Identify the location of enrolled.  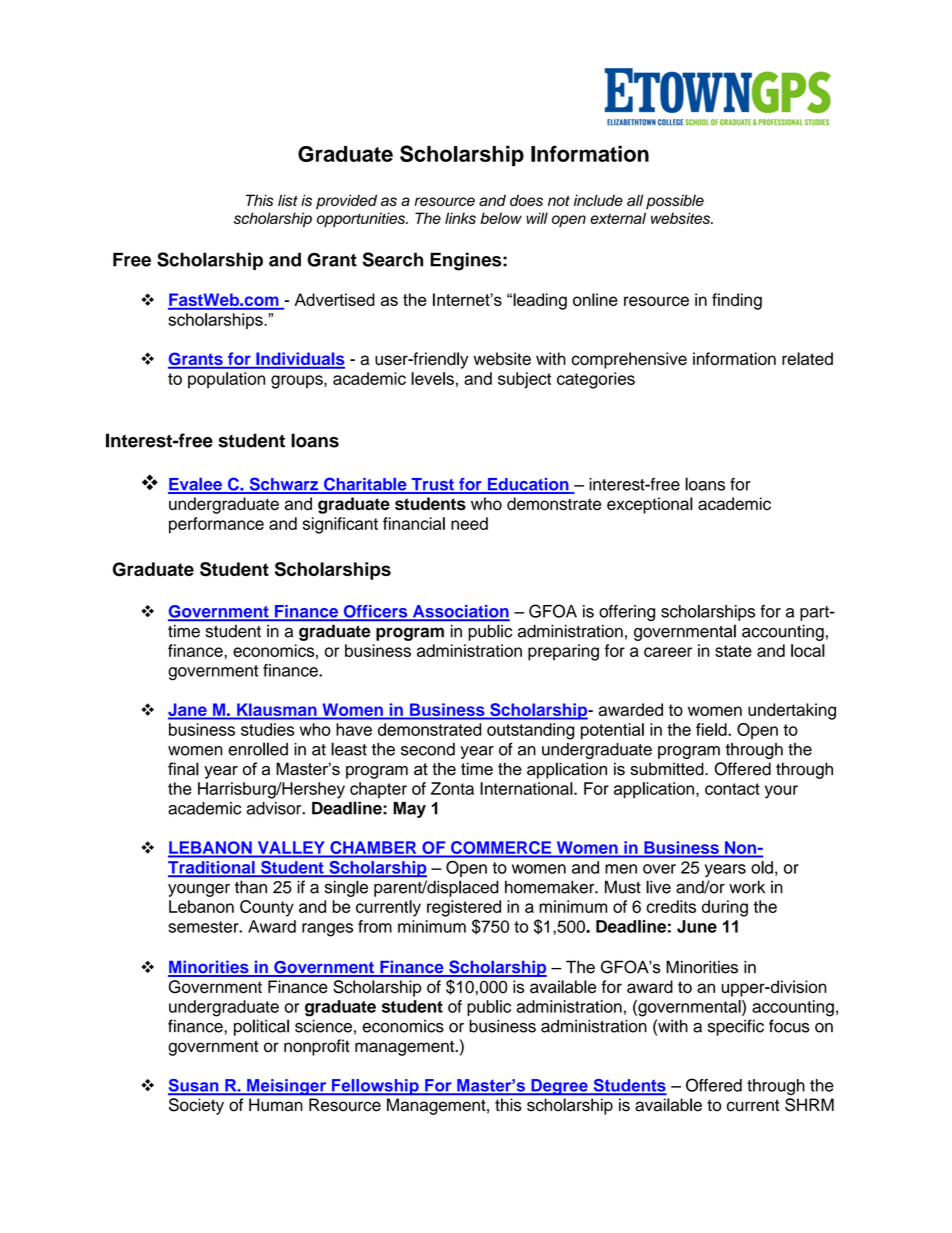
(258, 749).
